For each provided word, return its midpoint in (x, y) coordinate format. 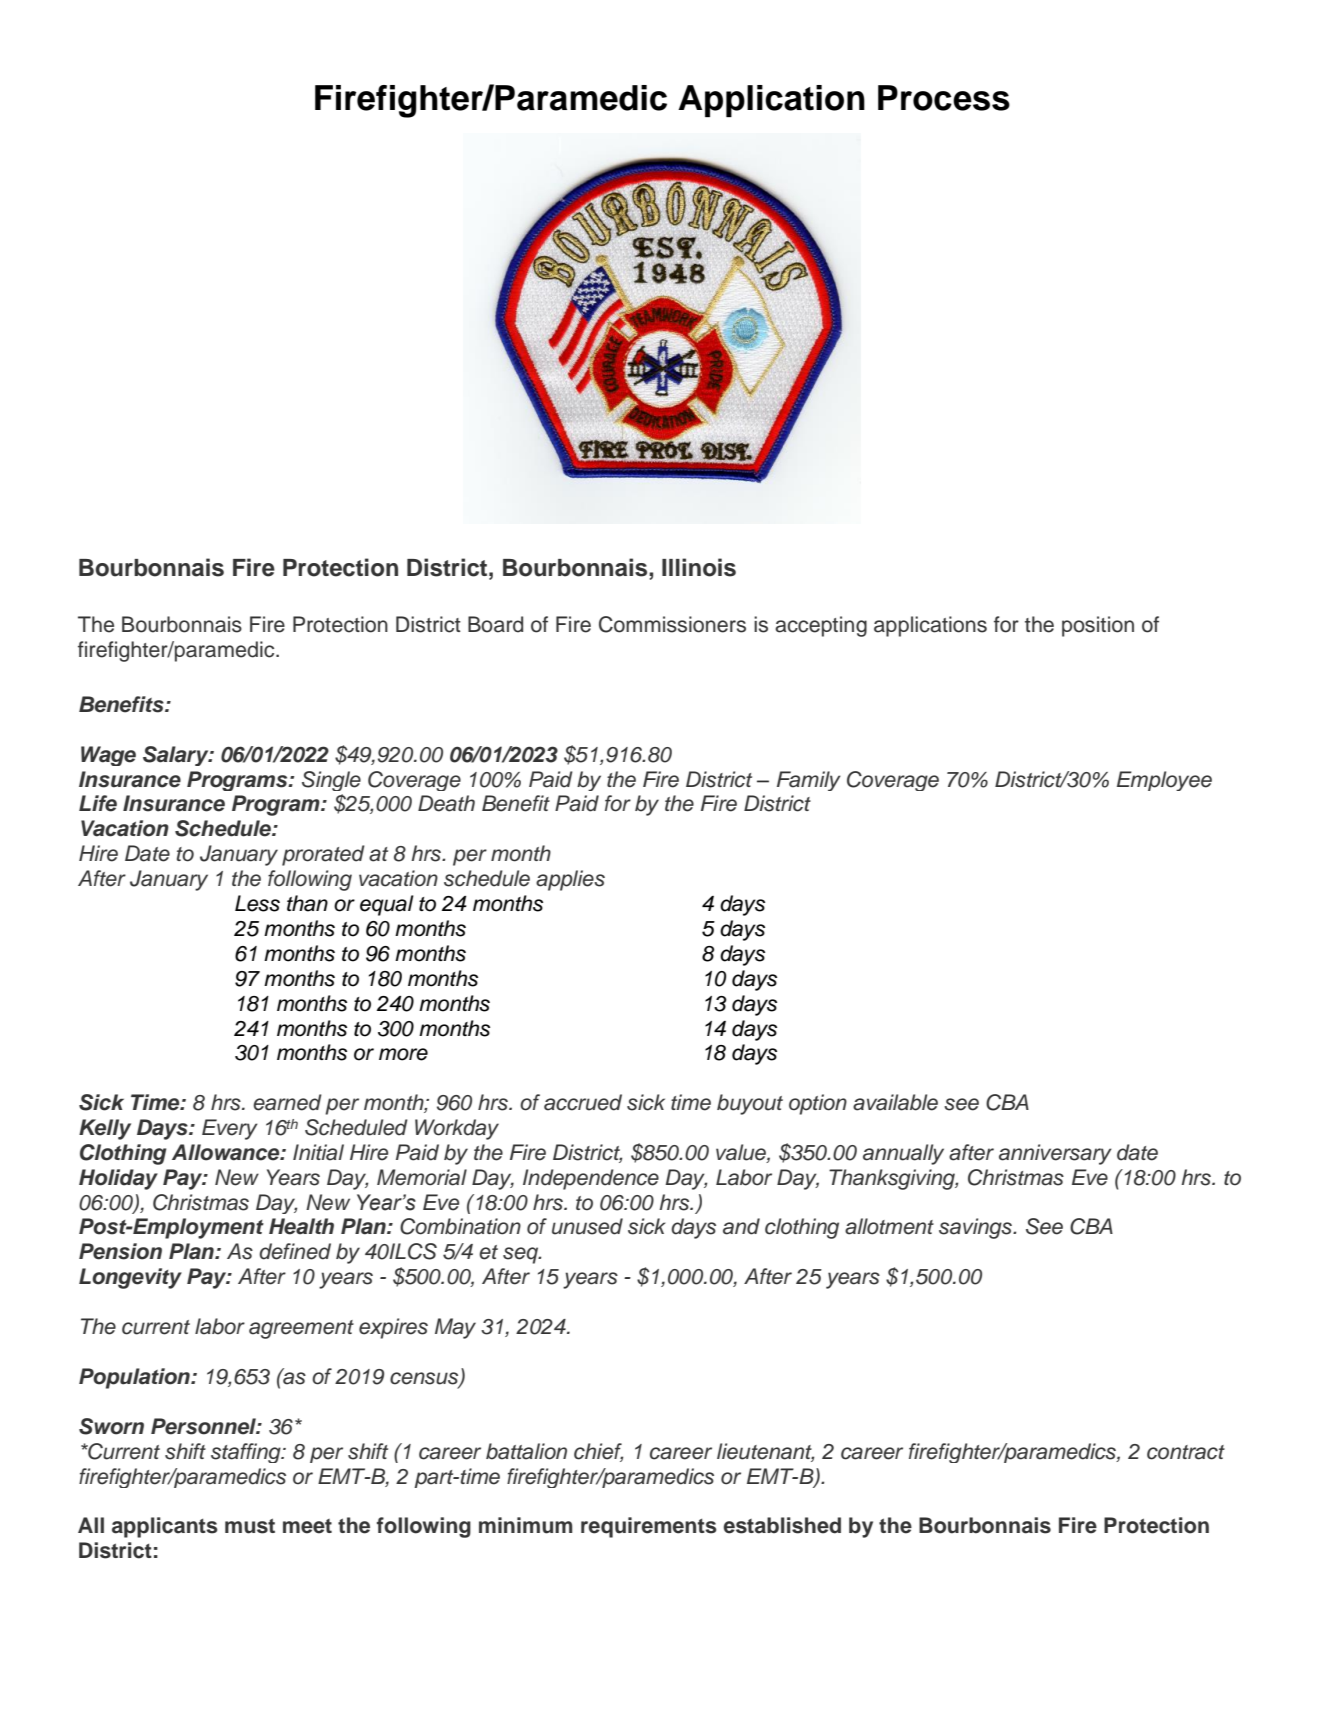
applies (570, 880)
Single (331, 781)
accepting (821, 626)
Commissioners (672, 624)
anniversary (1055, 1154)
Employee (1164, 781)
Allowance (227, 1152)
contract (1186, 1452)
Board (495, 624)
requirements (649, 1527)
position (1098, 626)
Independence (591, 1179)
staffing (247, 1453)
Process (944, 98)
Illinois (699, 567)
